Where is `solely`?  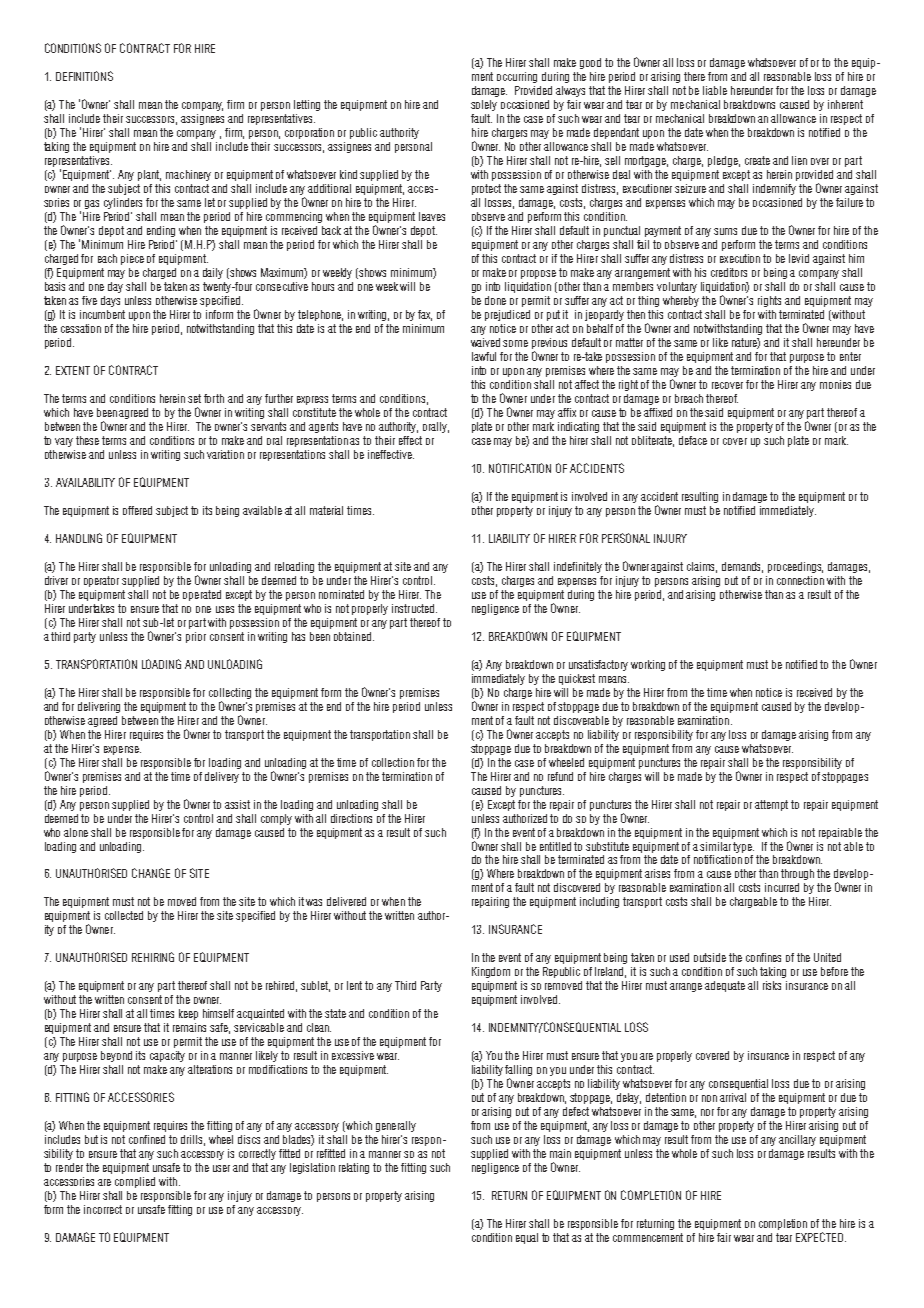
solely is located at coordinates (484, 105).
